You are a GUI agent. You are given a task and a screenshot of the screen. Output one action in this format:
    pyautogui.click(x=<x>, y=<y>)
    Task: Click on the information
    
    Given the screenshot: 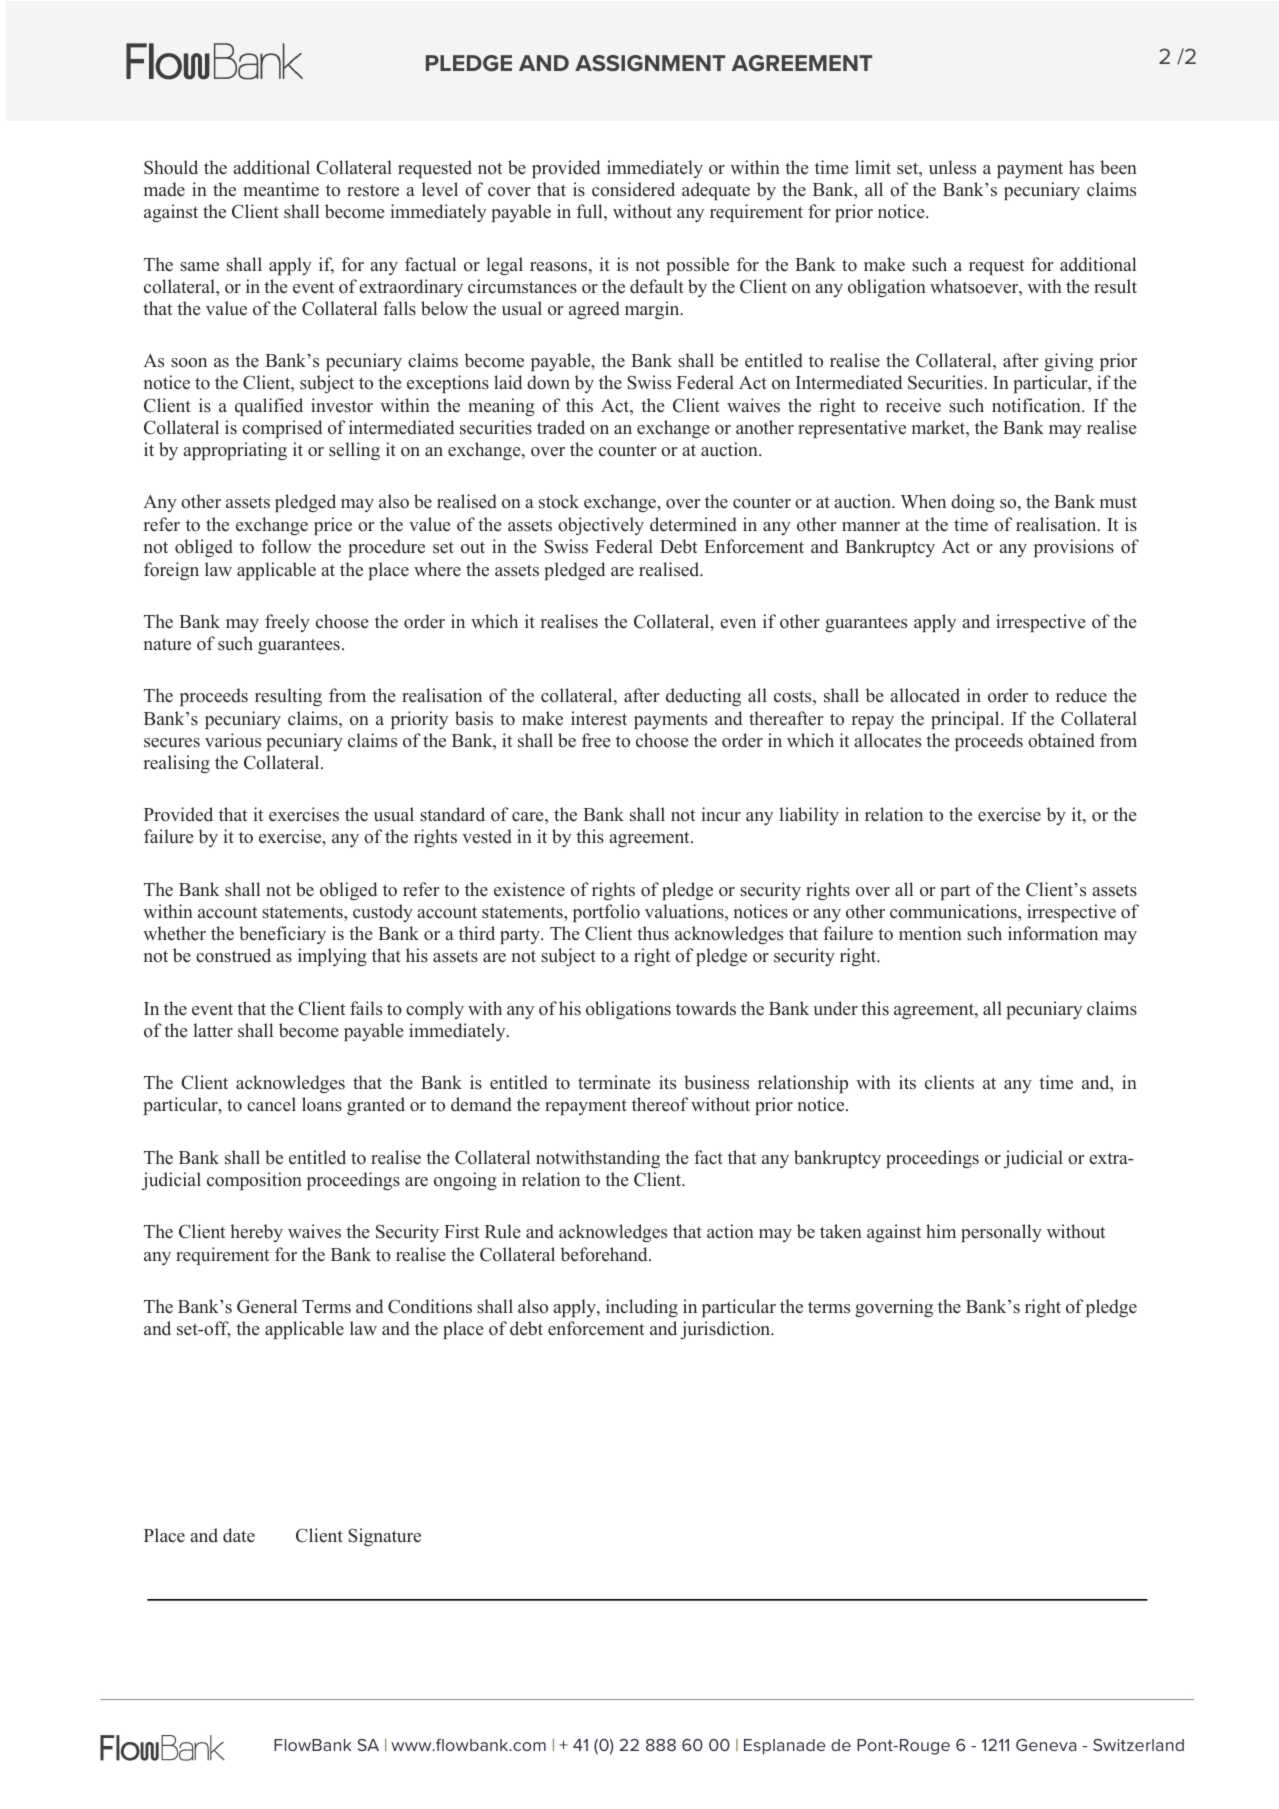 What is the action you would take?
    pyautogui.click(x=1053, y=933)
